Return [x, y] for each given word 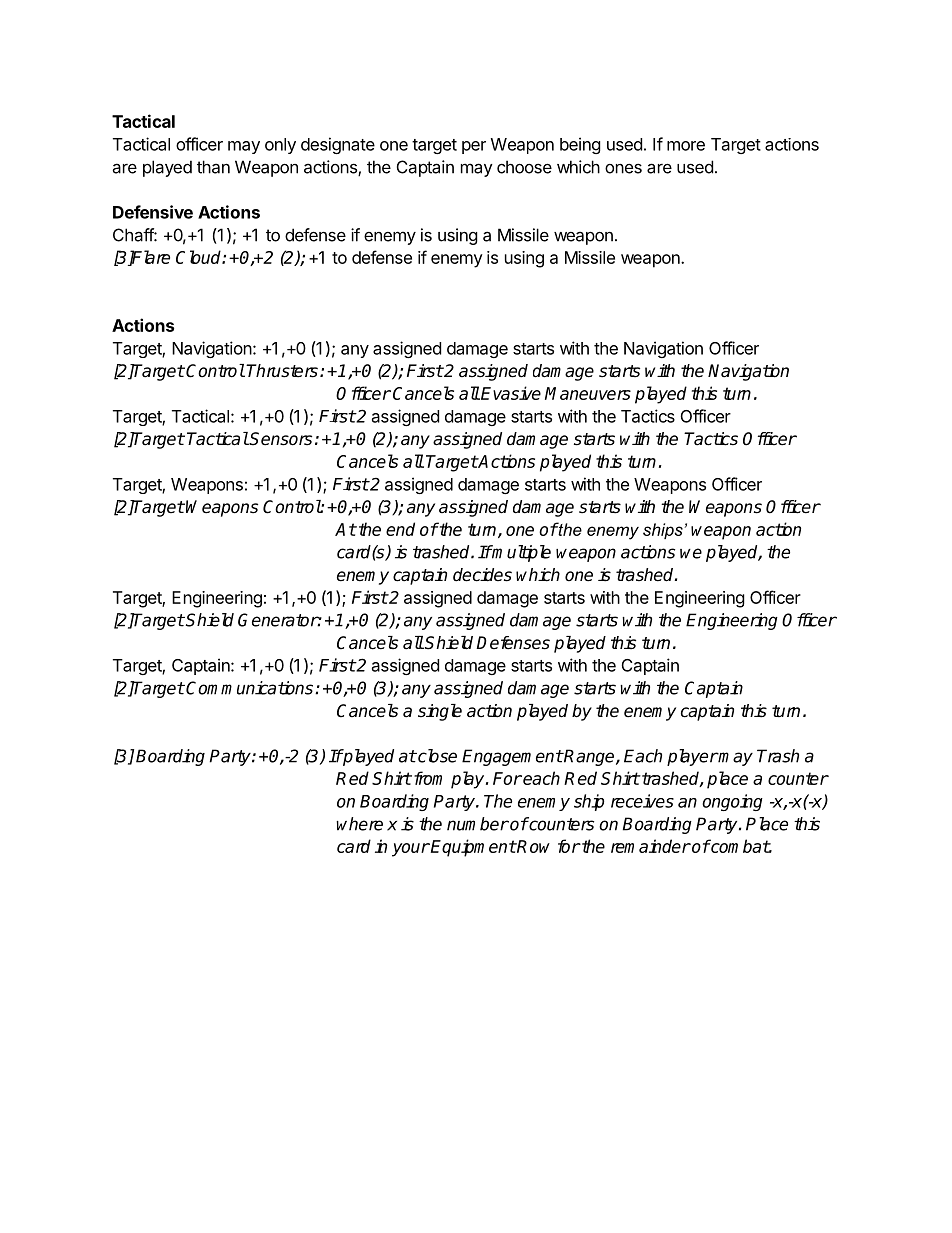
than [213, 167]
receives [642, 801]
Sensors [280, 439]
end [400, 529]
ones [623, 168]
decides [482, 575]
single [440, 712]
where [359, 824]
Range [590, 757]
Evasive [511, 393]
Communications [251, 688]
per [474, 147]
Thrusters [282, 371]
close [436, 756]
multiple [521, 553]
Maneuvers [588, 393]
